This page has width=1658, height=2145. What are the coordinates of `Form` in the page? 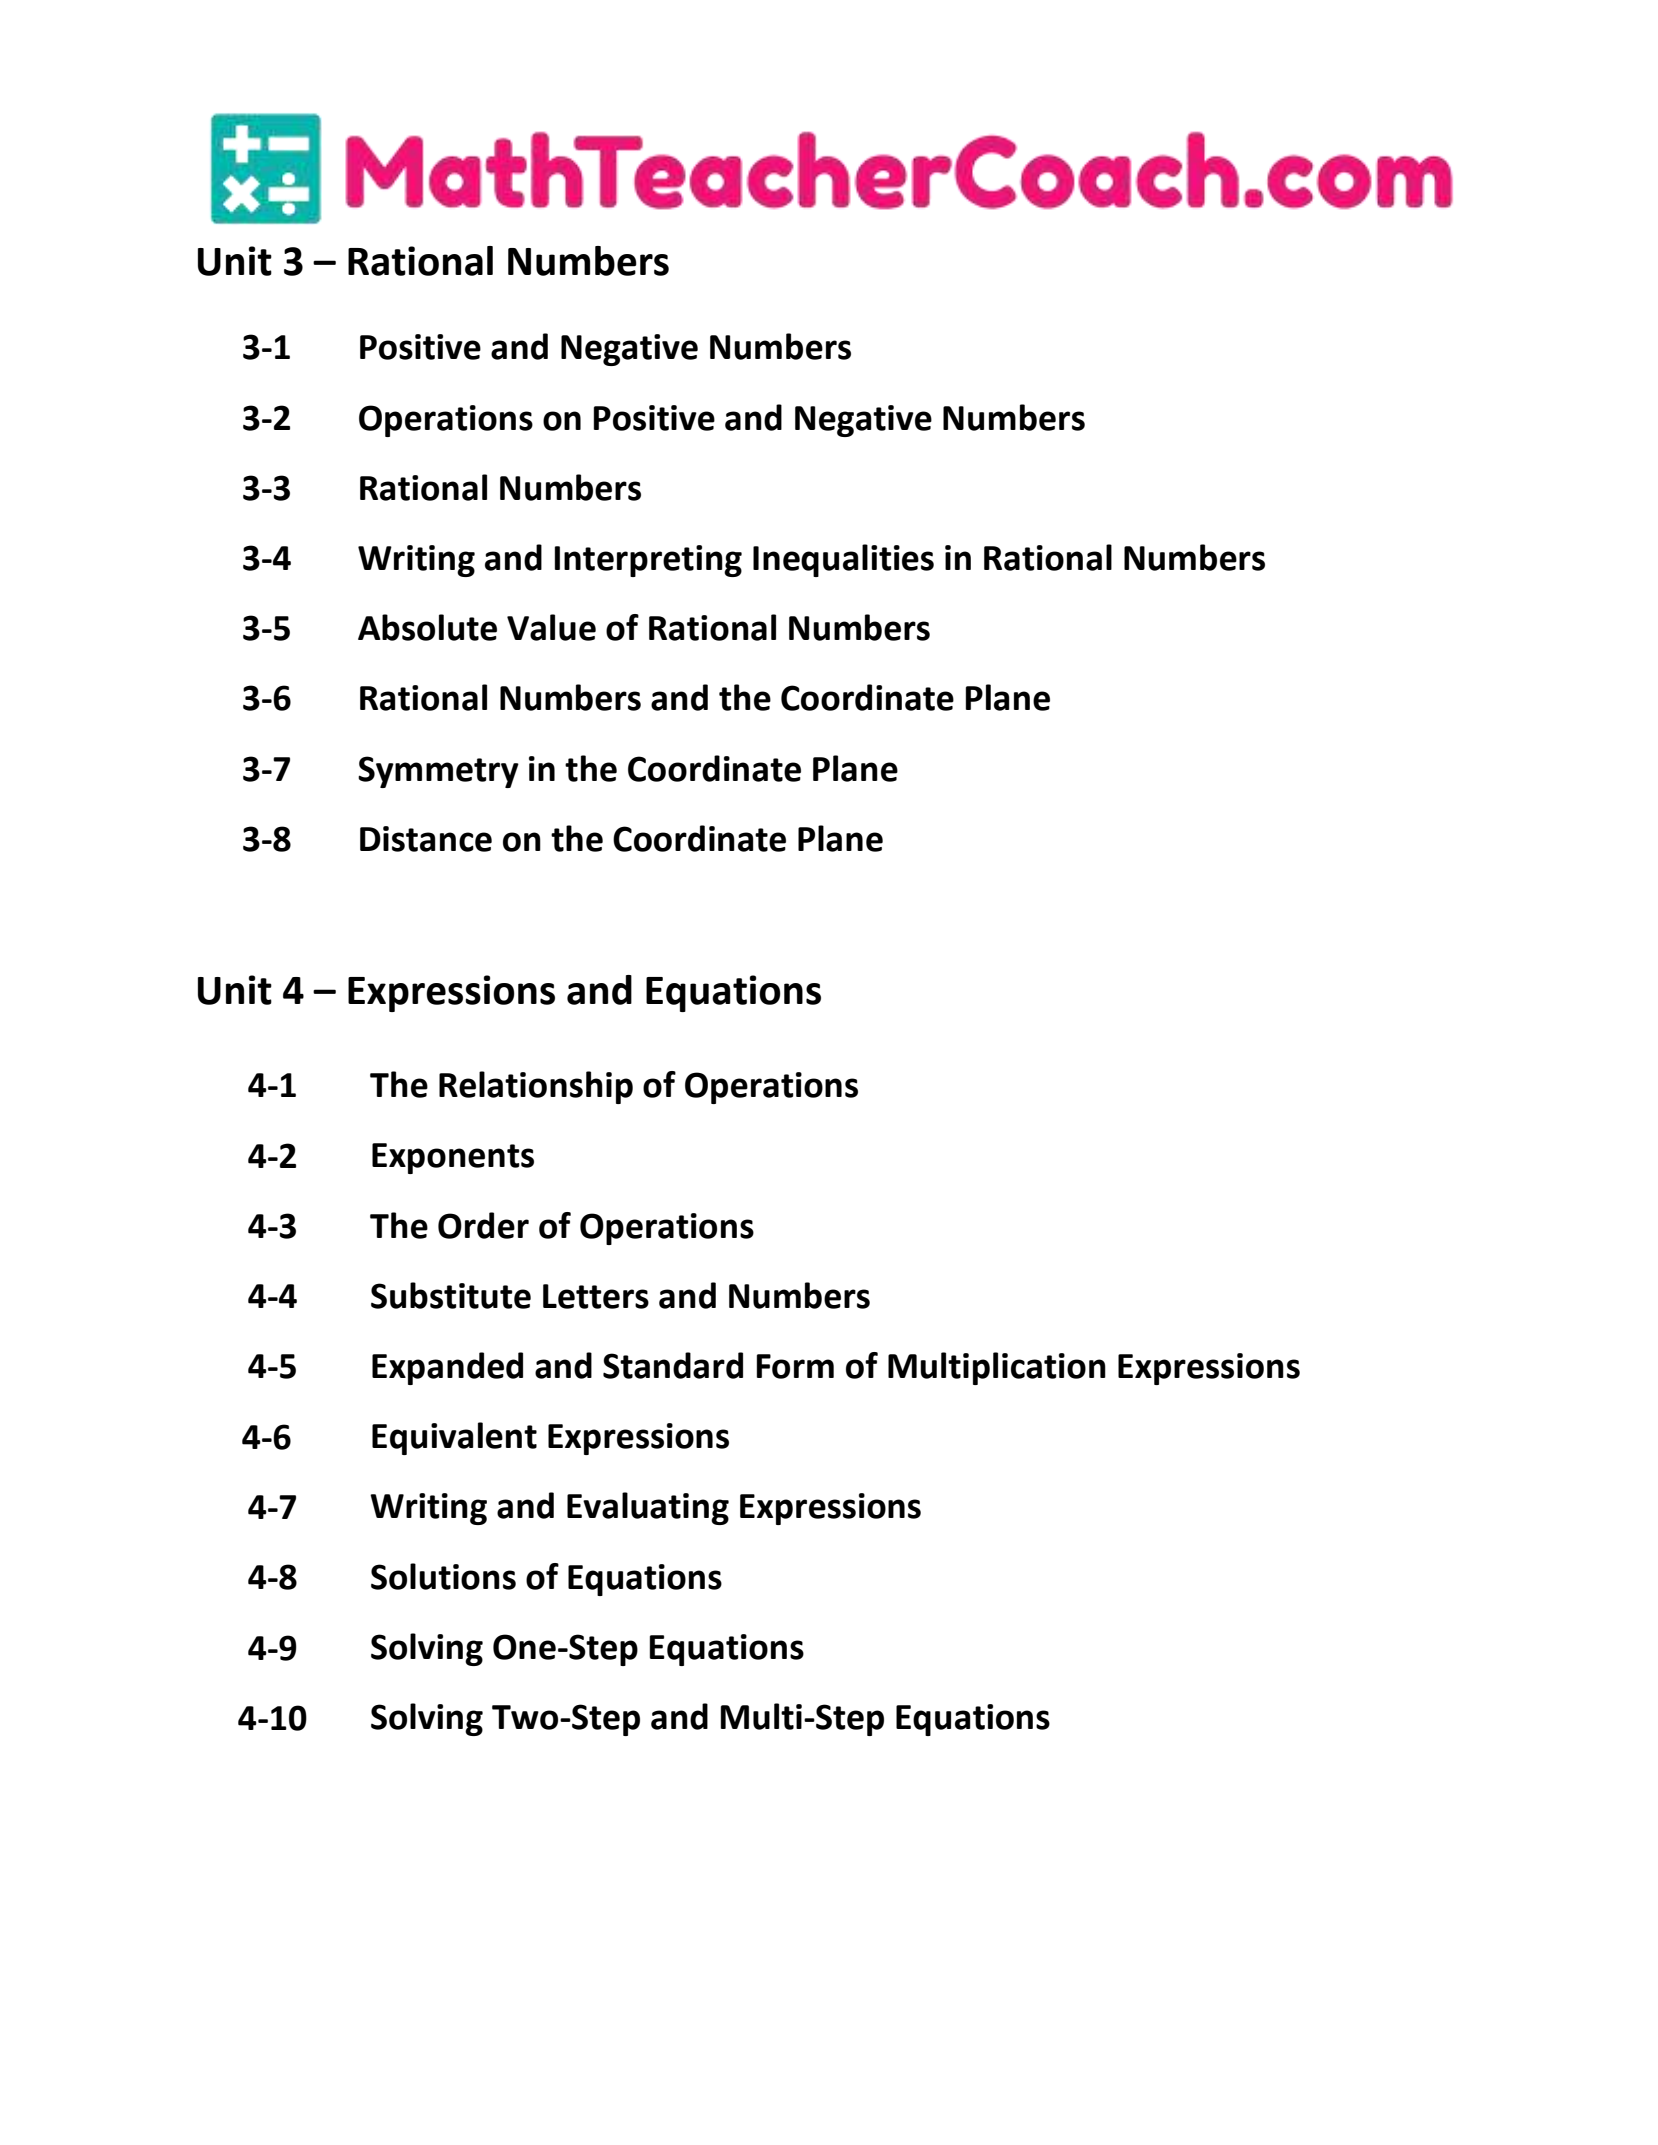 It's located at (795, 1366).
